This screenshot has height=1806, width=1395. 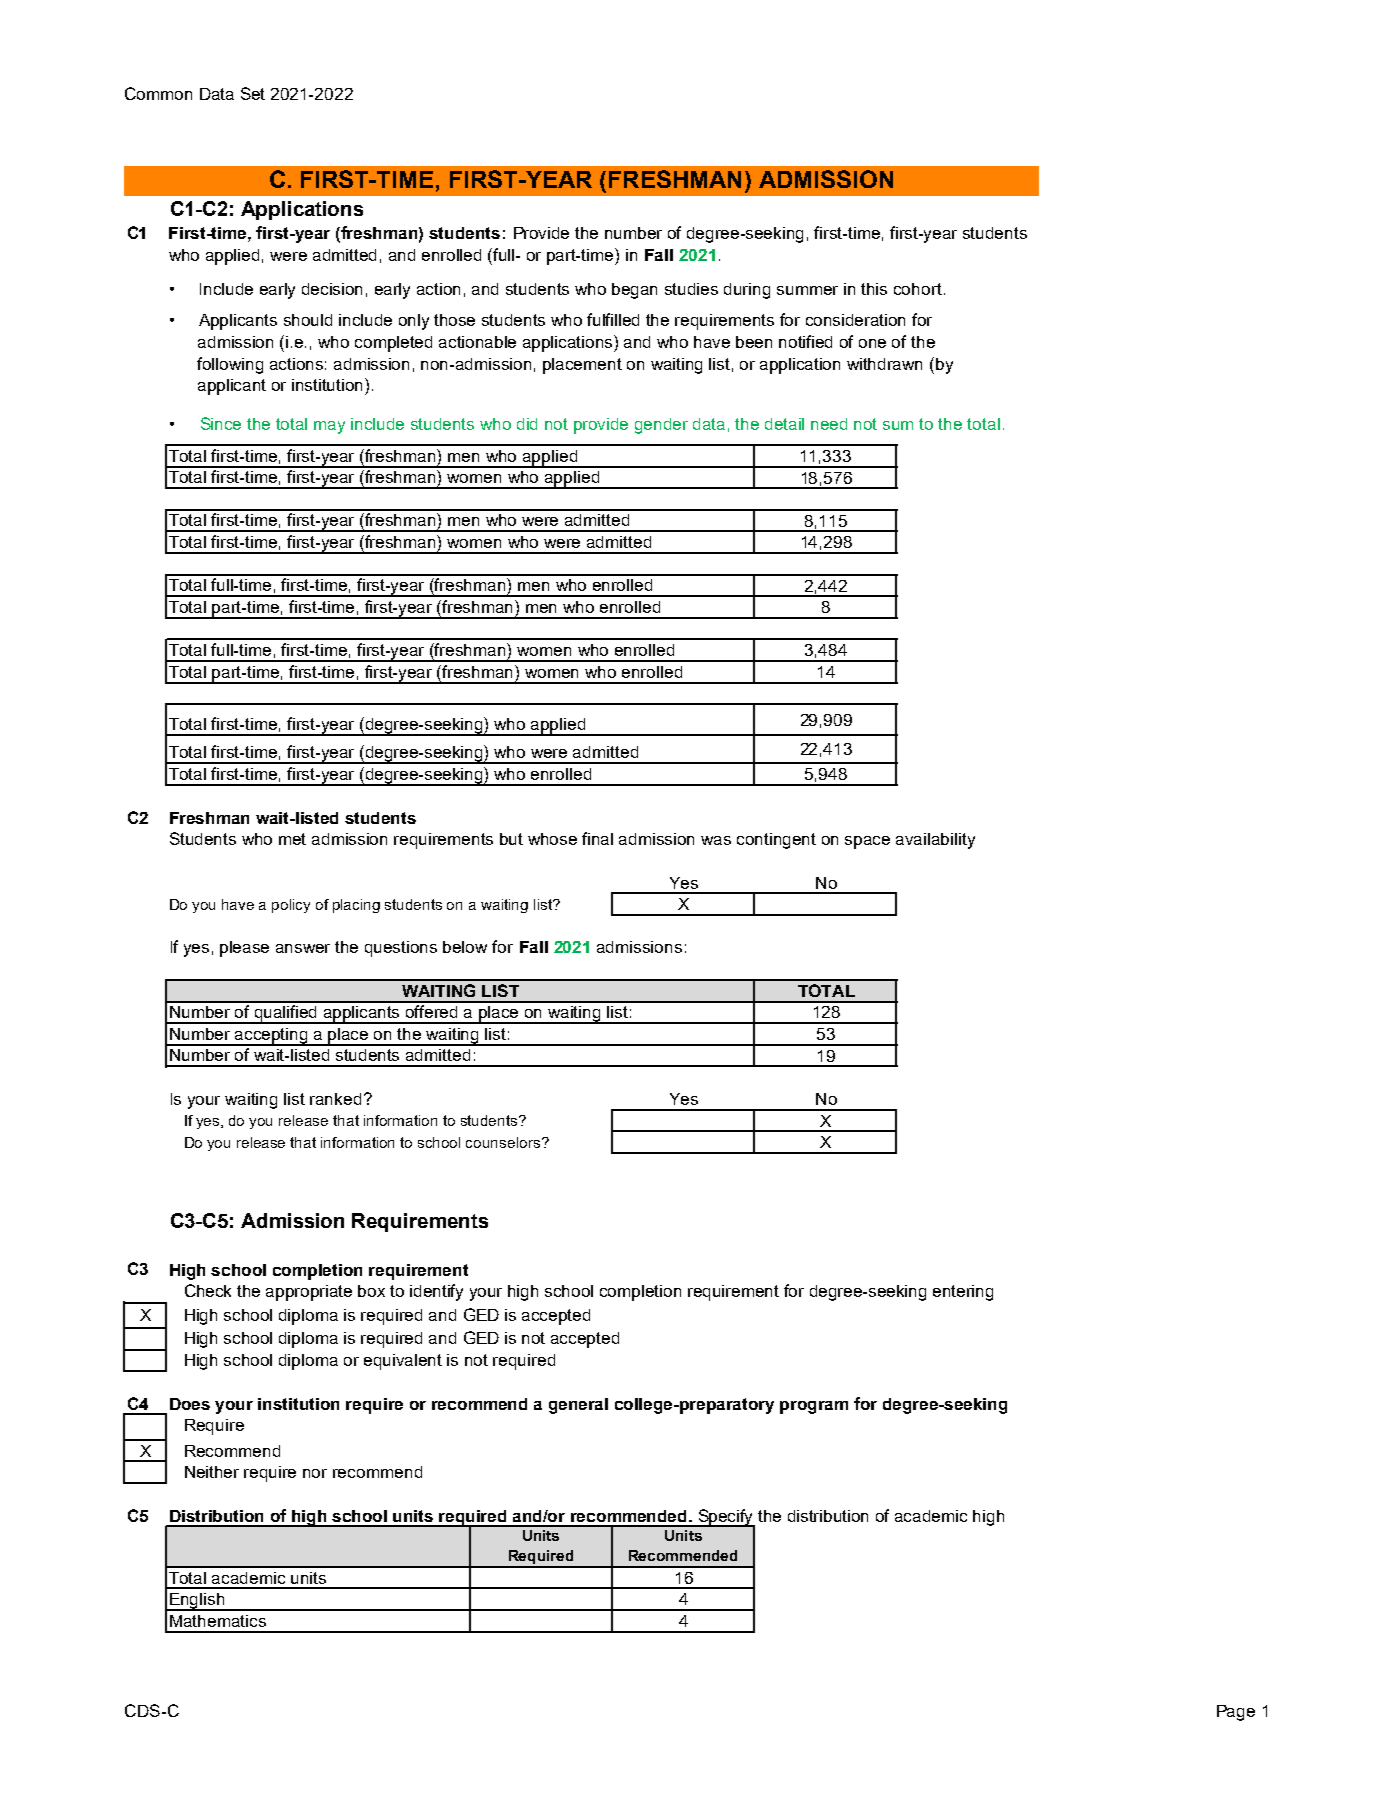 What do you see at coordinates (253, 93) in the screenshot?
I see `Set` at bounding box center [253, 93].
